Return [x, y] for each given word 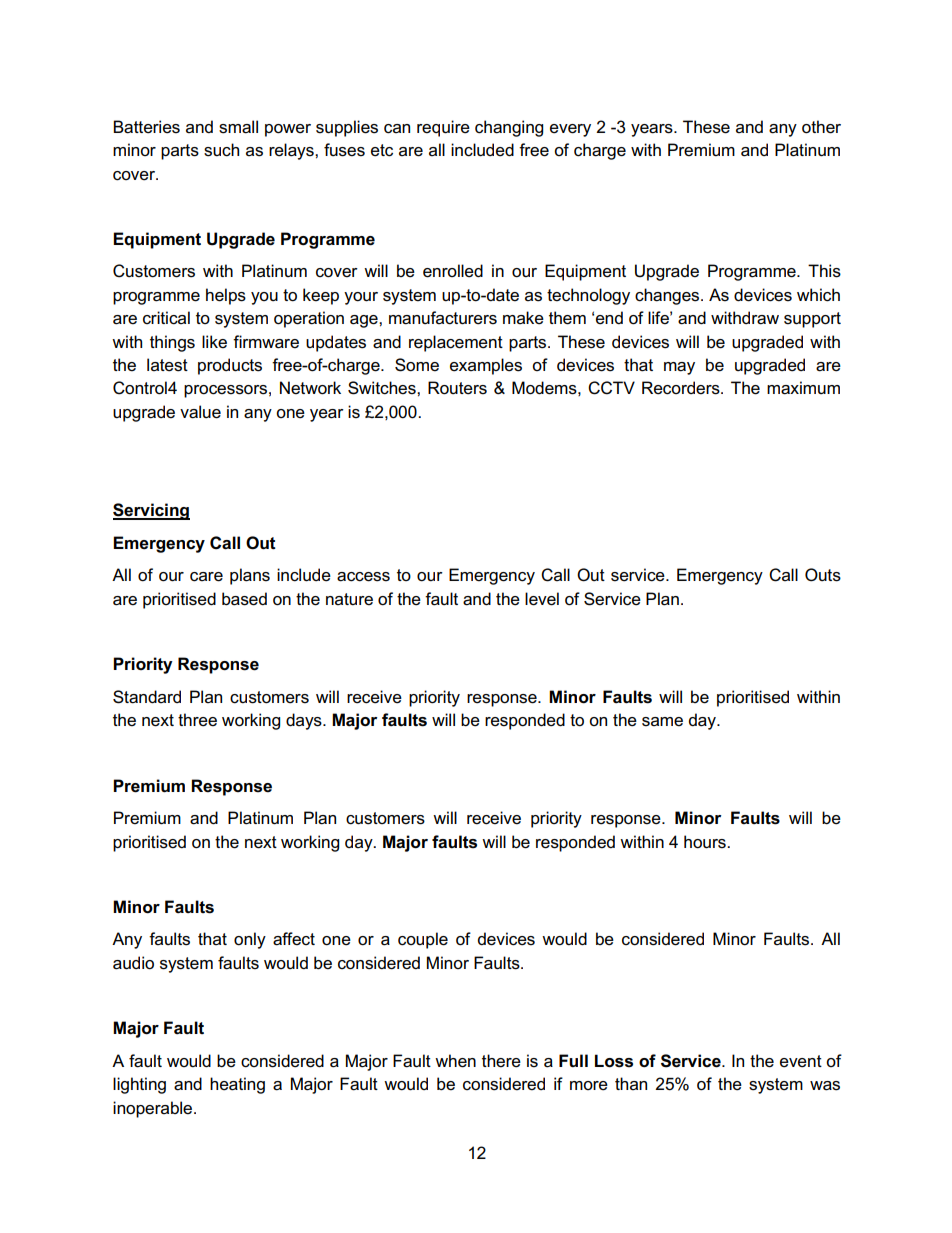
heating [237, 1085]
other [821, 127]
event [801, 1061]
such [221, 150]
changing [509, 128]
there [501, 1061]
